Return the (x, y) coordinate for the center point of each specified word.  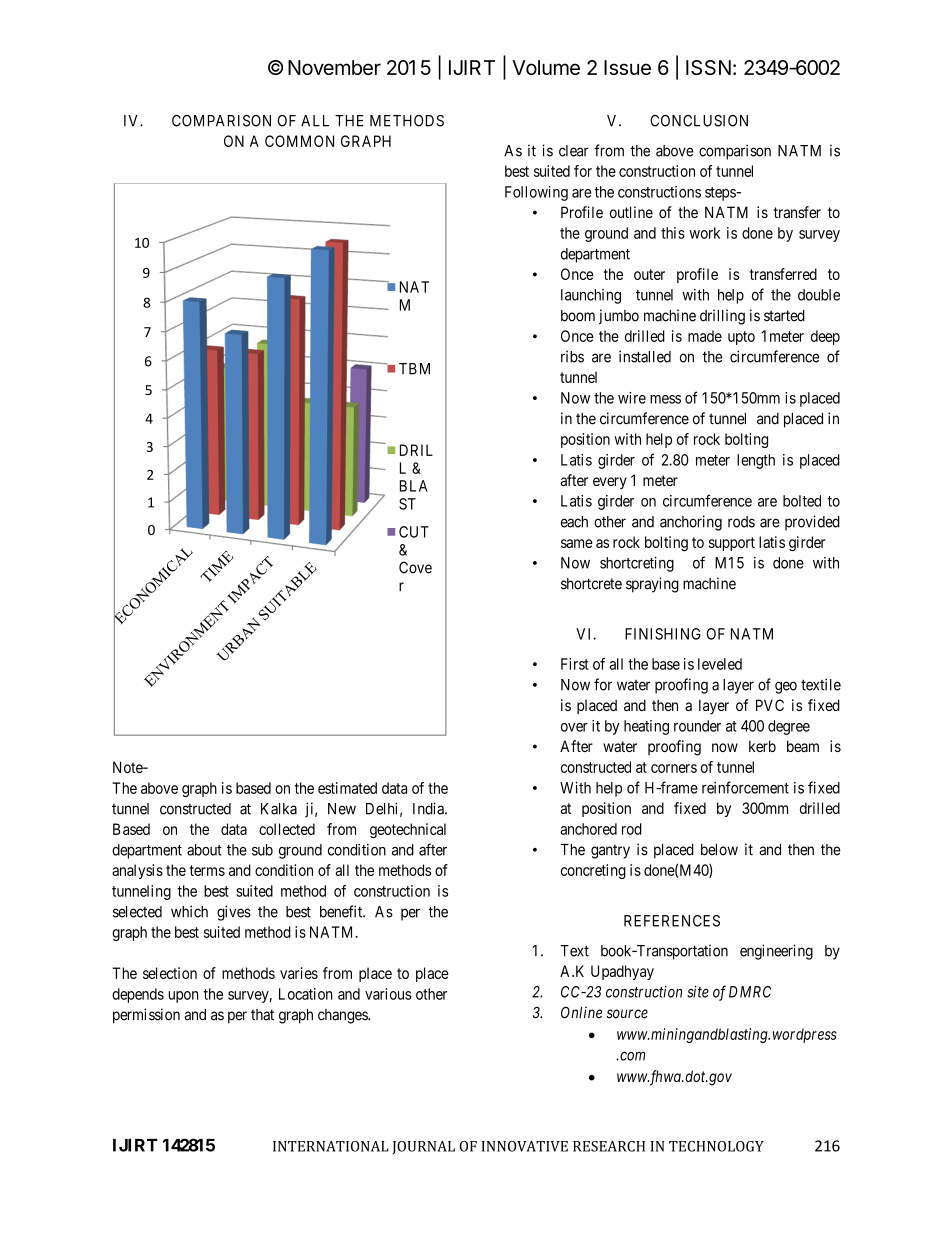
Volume (546, 67)
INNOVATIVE (525, 1146)
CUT (414, 532)
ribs (572, 356)
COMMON (299, 141)
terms (207, 870)
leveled (720, 664)
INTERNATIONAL (330, 1146)
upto (741, 338)
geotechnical (408, 830)
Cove (415, 567)
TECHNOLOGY (716, 1146)
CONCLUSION (699, 121)
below (719, 850)
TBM (414, 369)
